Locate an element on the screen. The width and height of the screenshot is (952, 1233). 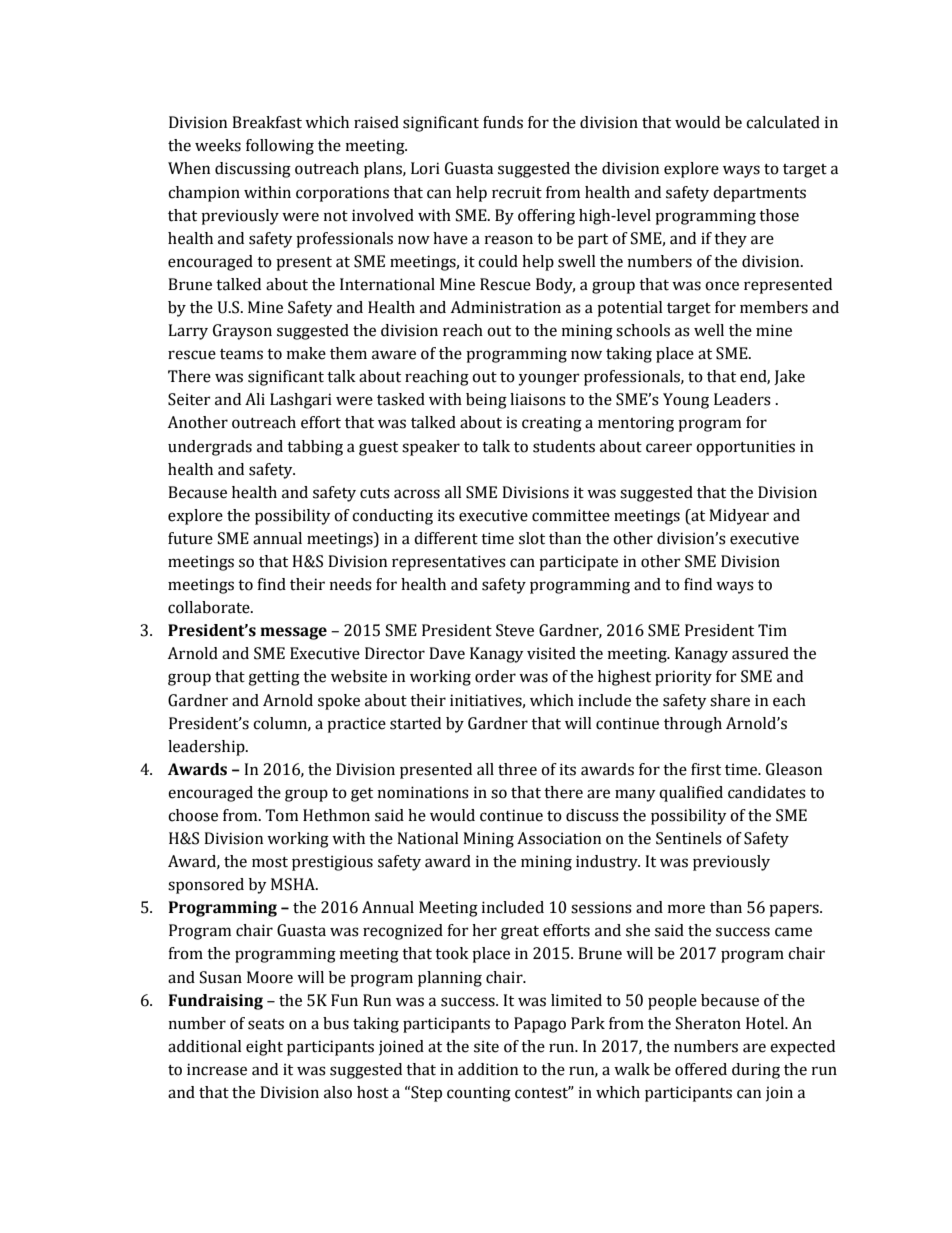
being is located at coordinates (486, 401).
